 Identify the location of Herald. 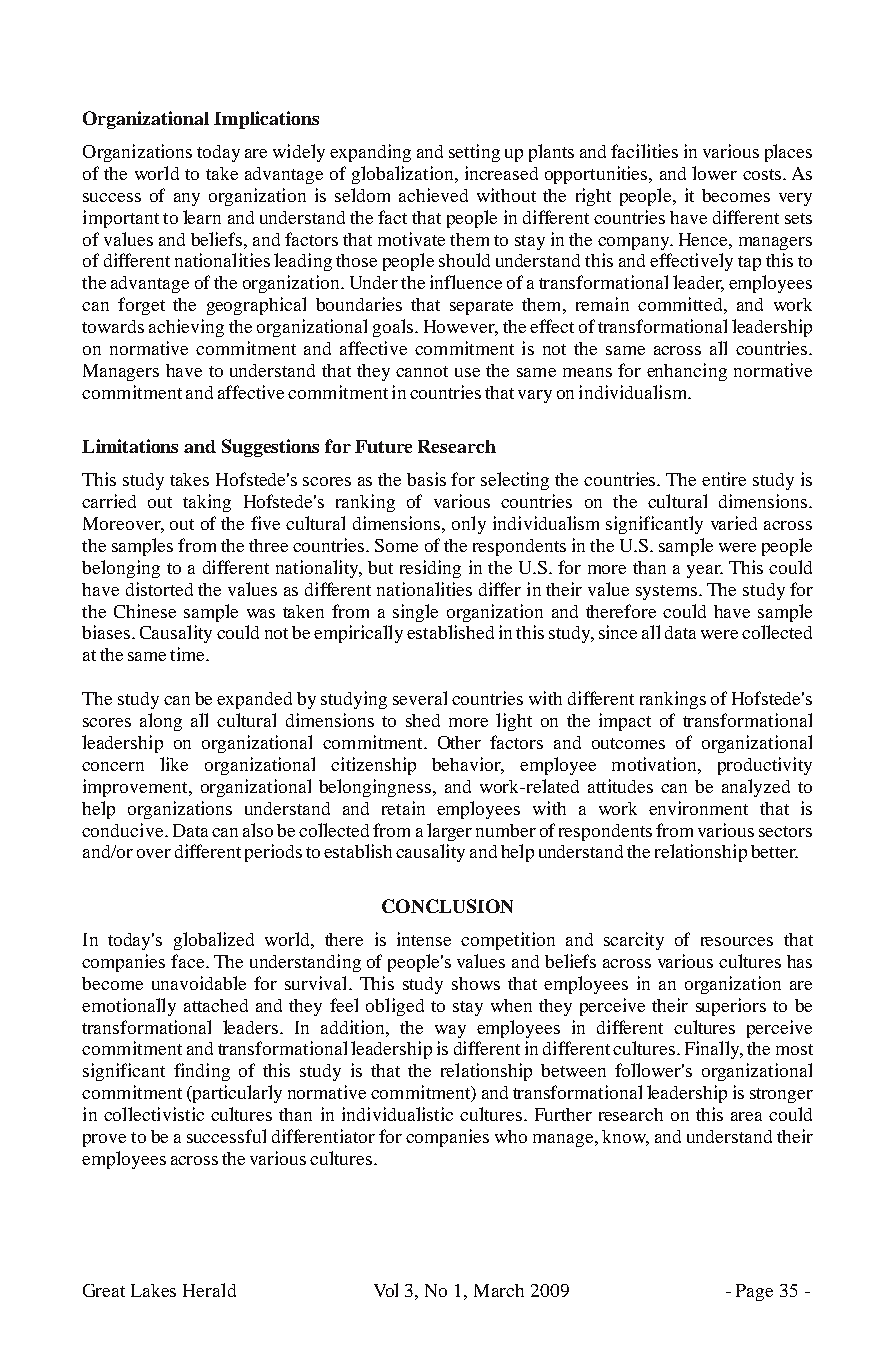
(209, 1290).
